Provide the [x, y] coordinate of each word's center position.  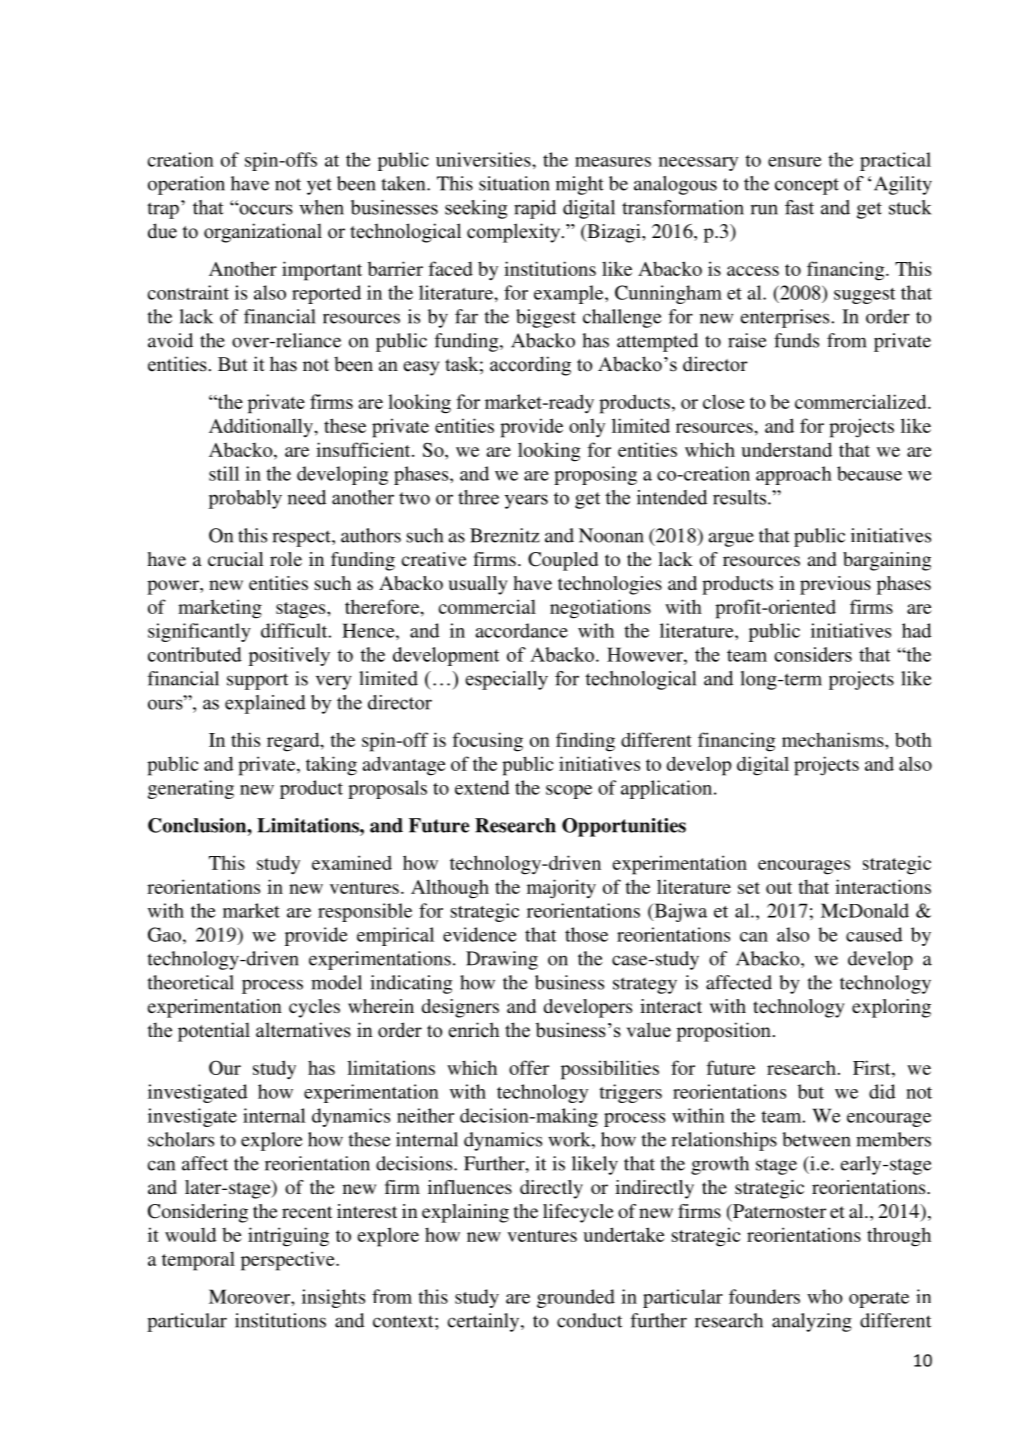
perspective [289, 1261]
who [825, 1296]
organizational [263, 233]
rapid [535, 209]
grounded [576, 1298]
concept [807, 186]
